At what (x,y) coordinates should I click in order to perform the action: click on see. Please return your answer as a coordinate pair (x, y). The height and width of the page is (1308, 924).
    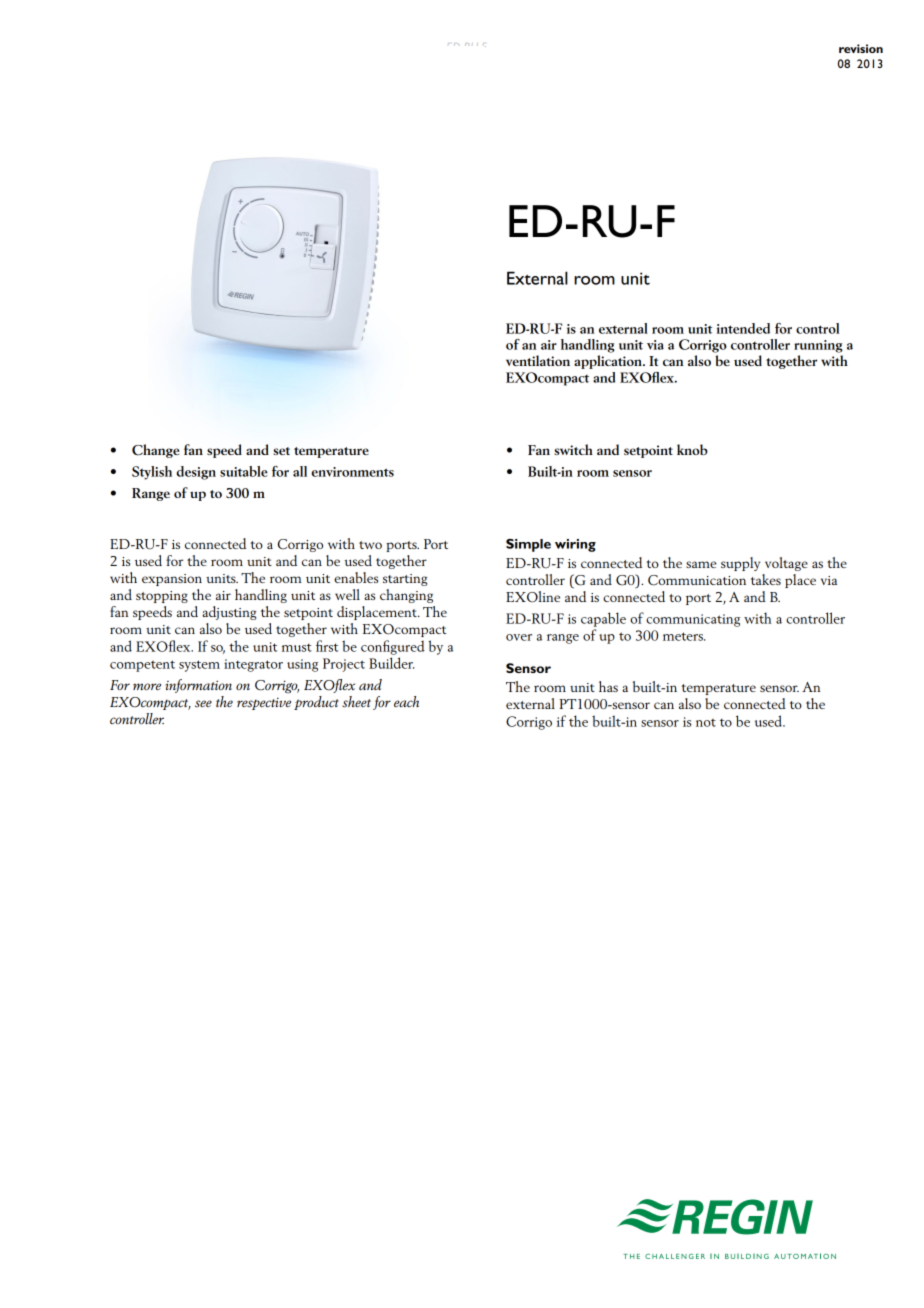
    Looking at the image, I should click on (203, 704).
